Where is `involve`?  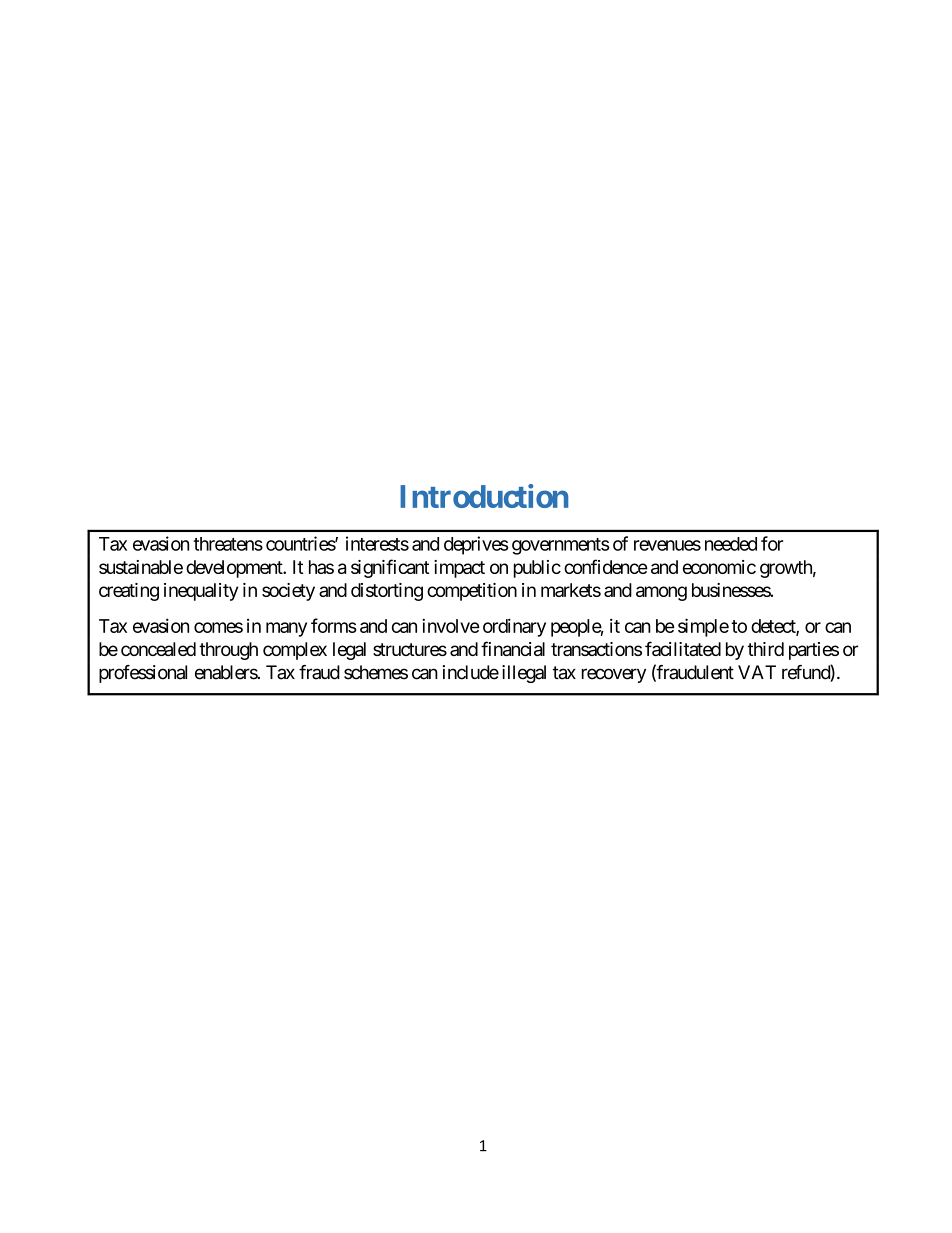
involve is located at coordinates (451, 625).
